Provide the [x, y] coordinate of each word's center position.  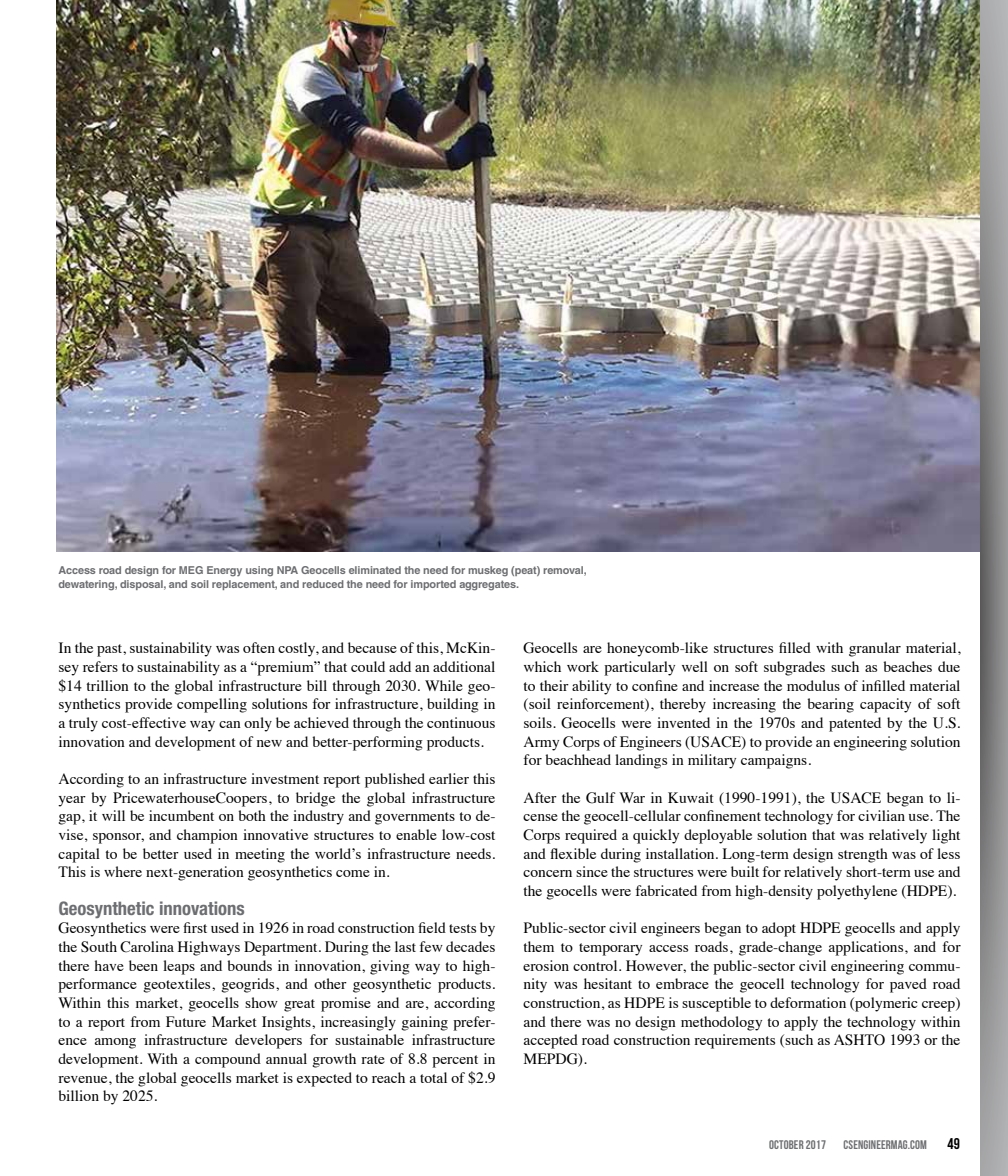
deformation [808, 1002]
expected [324, 1079]
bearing [830, 705]
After [540, 797]
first [195, 927]
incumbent [181, 815]
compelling [212, 705]
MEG [191, 570]
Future [186, 1021]
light [946, 836]
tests [462, 928]
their [554, 685]
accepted [550, 1041]
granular [875, 649]
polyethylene [857, 892]
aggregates [488, 585]
